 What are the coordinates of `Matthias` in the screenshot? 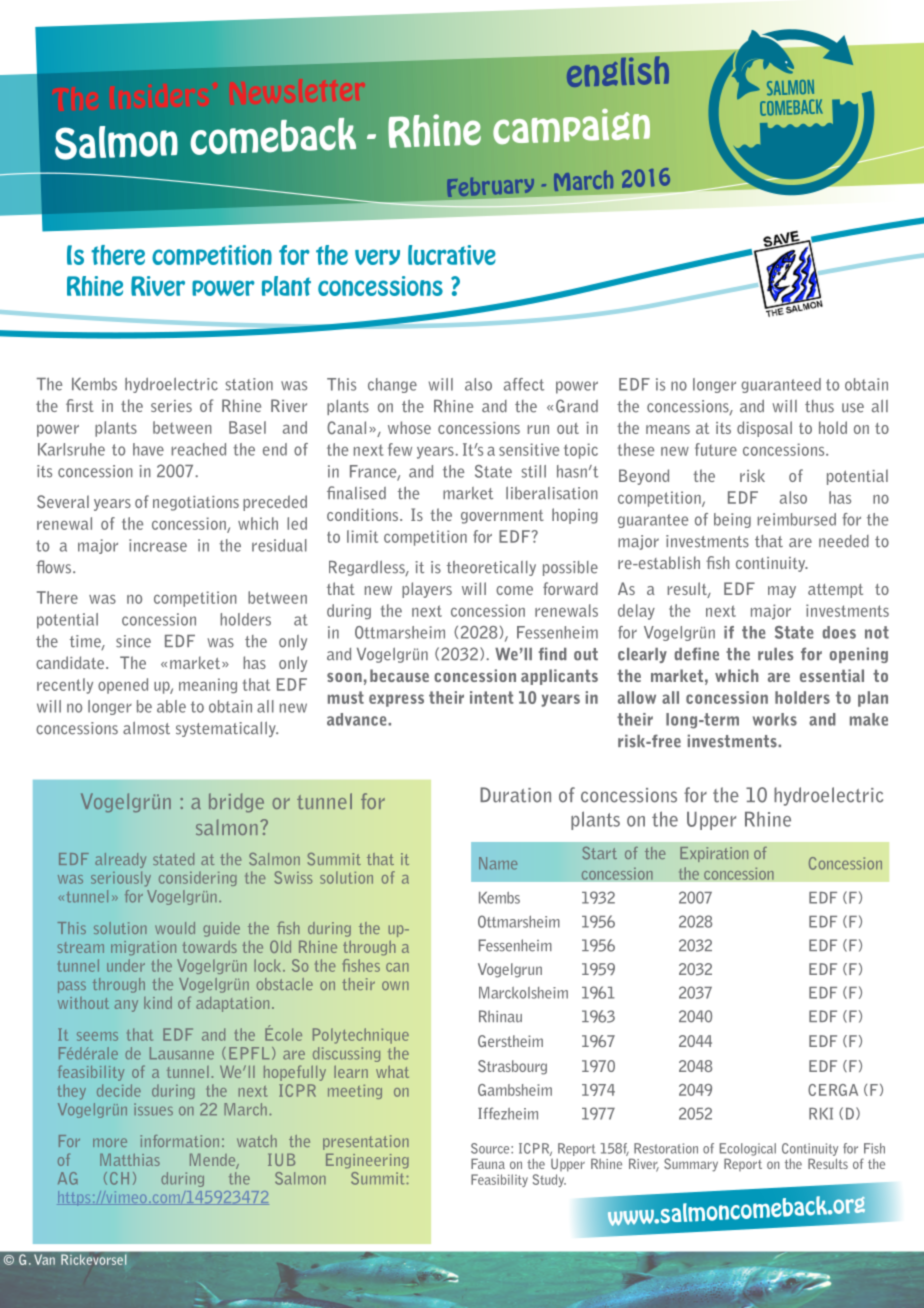 It's located at (130, 1160).
